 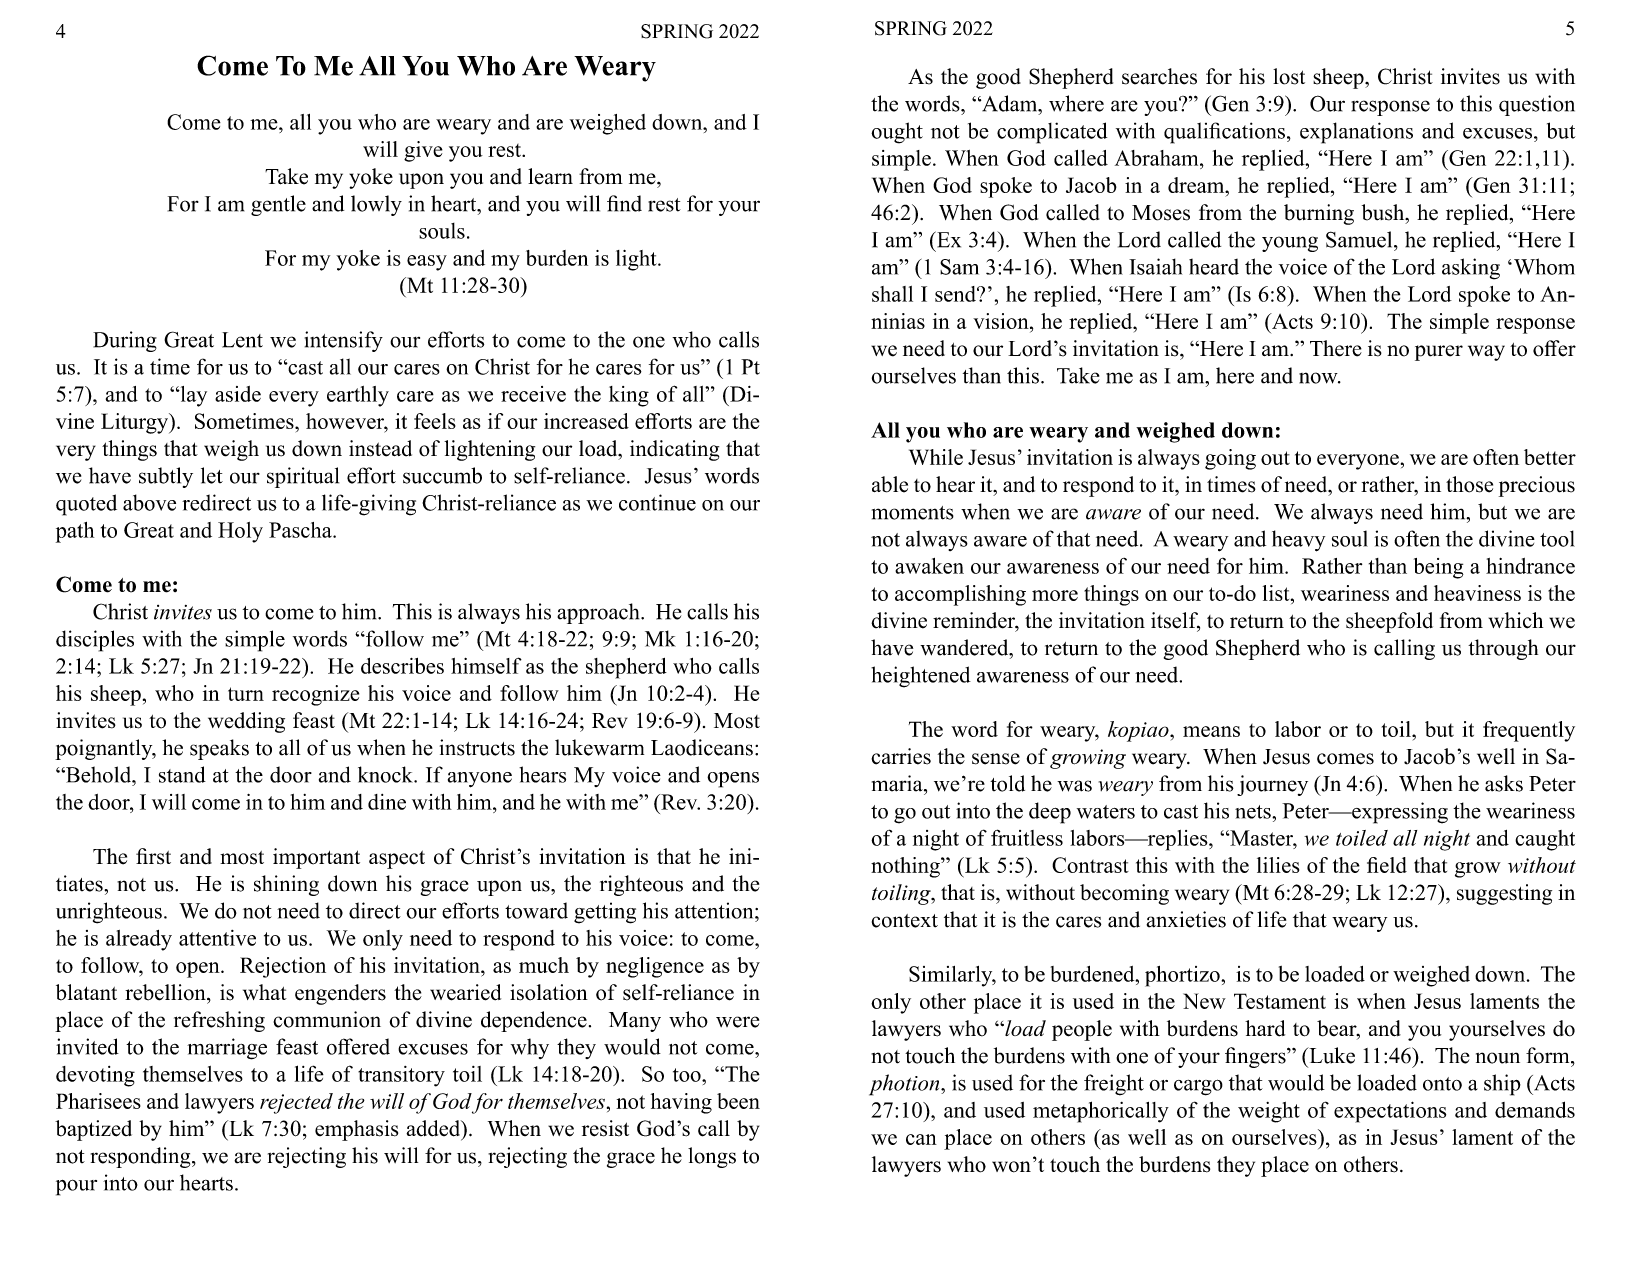 What do you see at coordinates (423, 151) in the screenshot?
I see `give` at bounding box center [423, 151].
